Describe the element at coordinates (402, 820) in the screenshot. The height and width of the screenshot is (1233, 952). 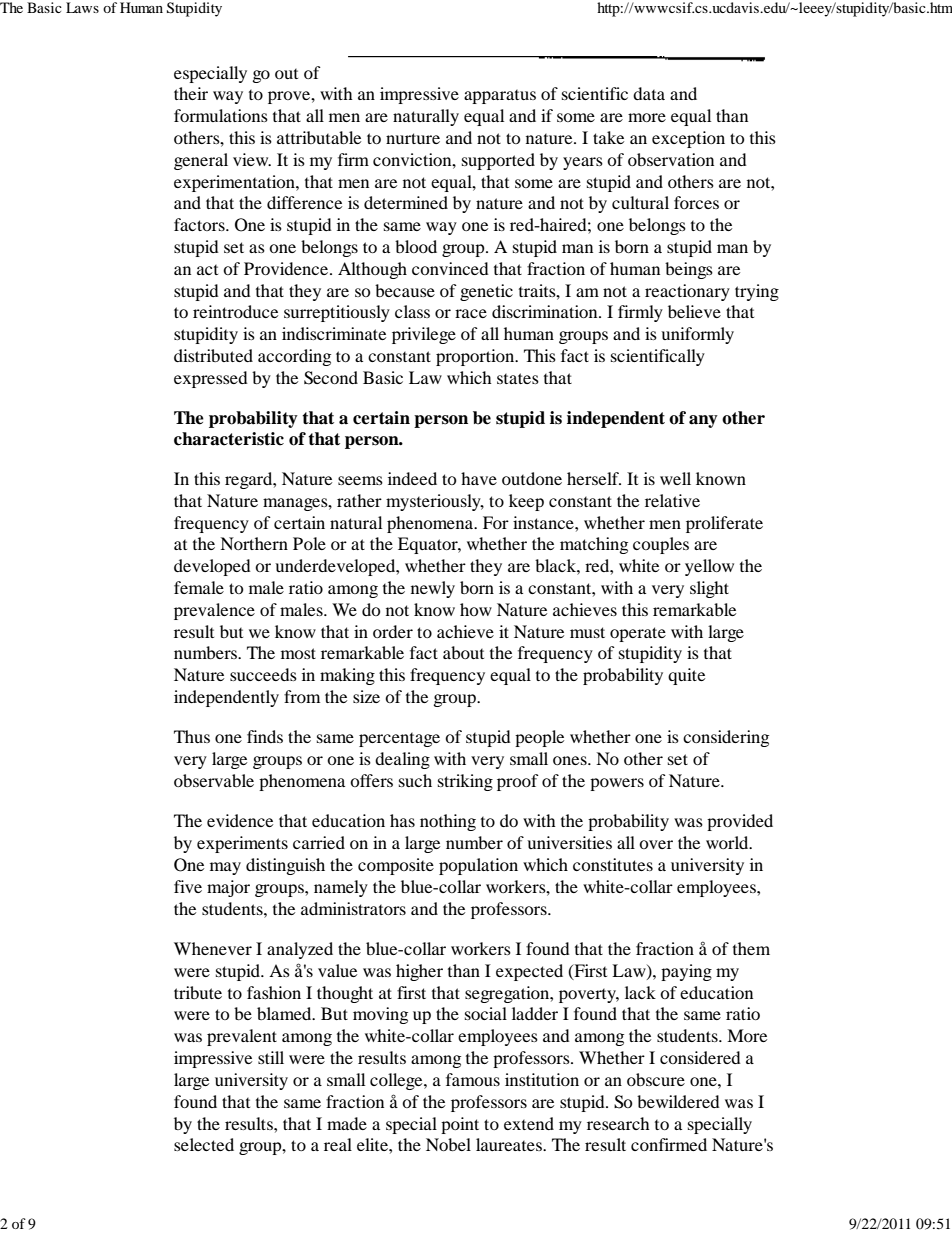
I see `has` at that location.
